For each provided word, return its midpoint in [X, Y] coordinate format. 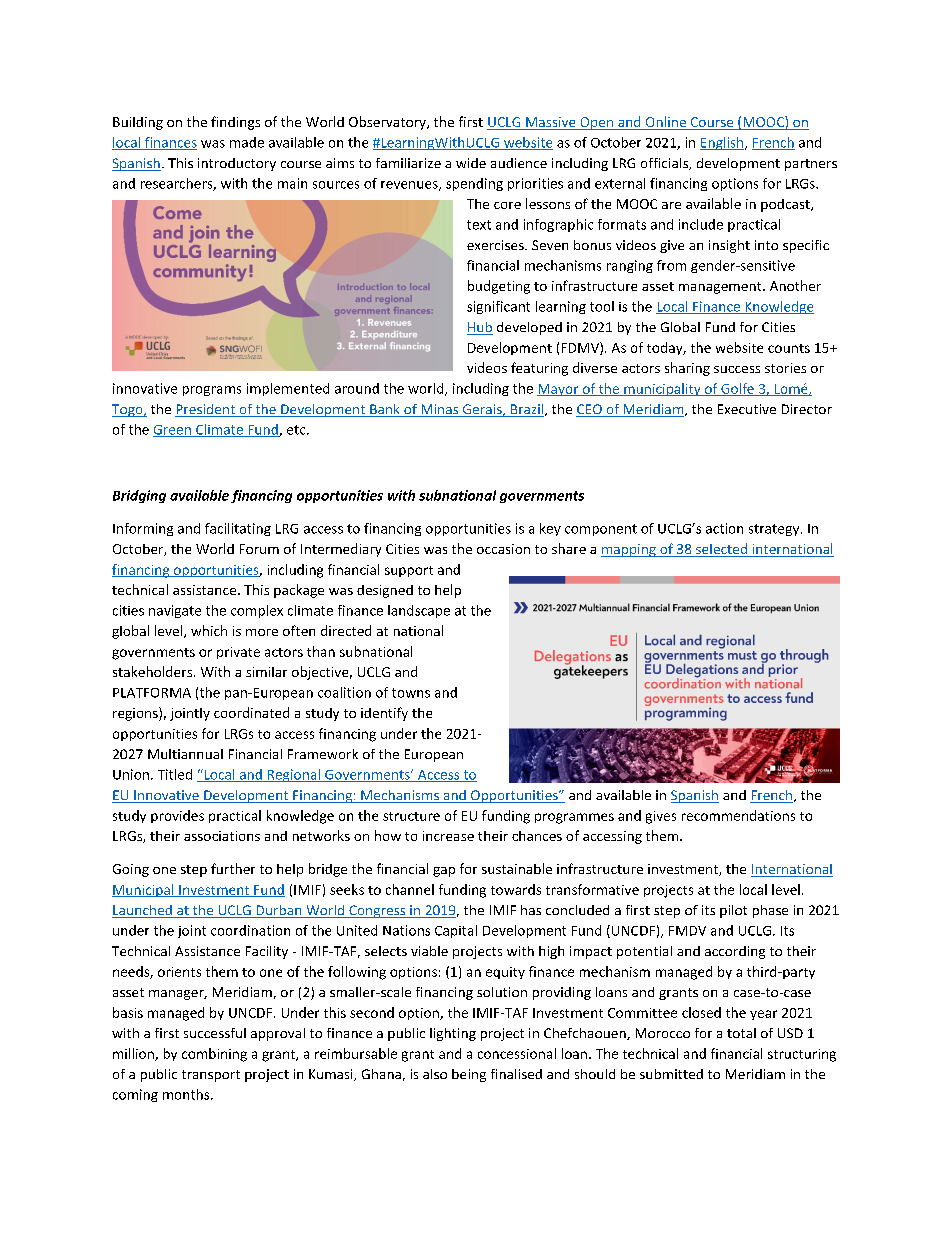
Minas [440, 410]
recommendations [738, 815]
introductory [237, 164]
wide [471, 163]
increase [448, 836]
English [723, 143]
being [469, 1075]
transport [211, 1076]
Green [173, 431]
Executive [747, 409]
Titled [175, 774]
